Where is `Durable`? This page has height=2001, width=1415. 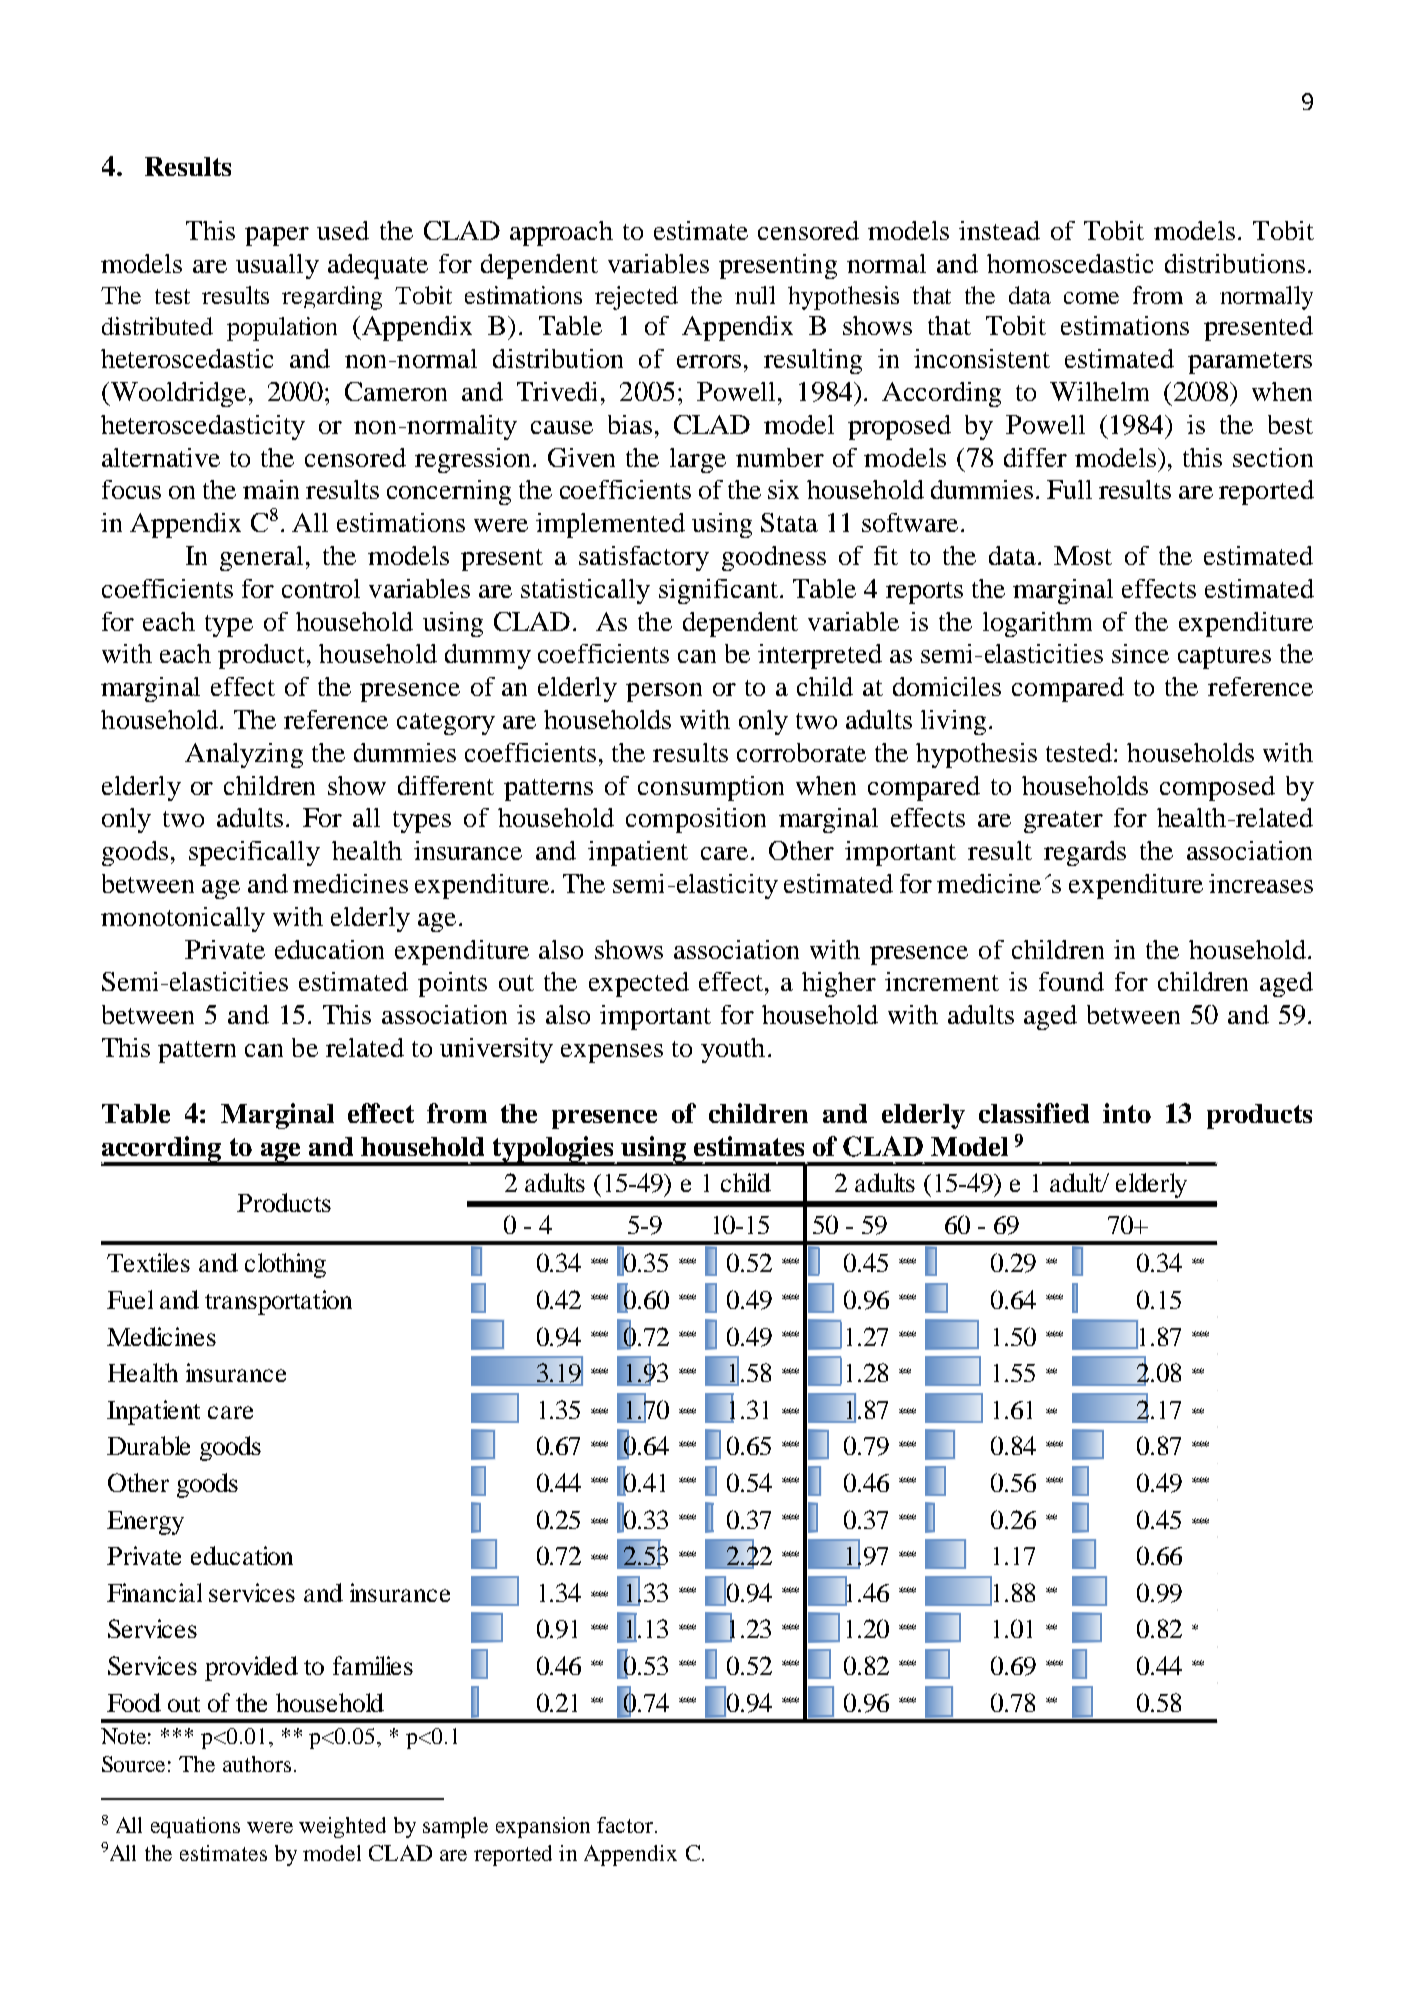
Durable is located at coordinates (148, 1445).
